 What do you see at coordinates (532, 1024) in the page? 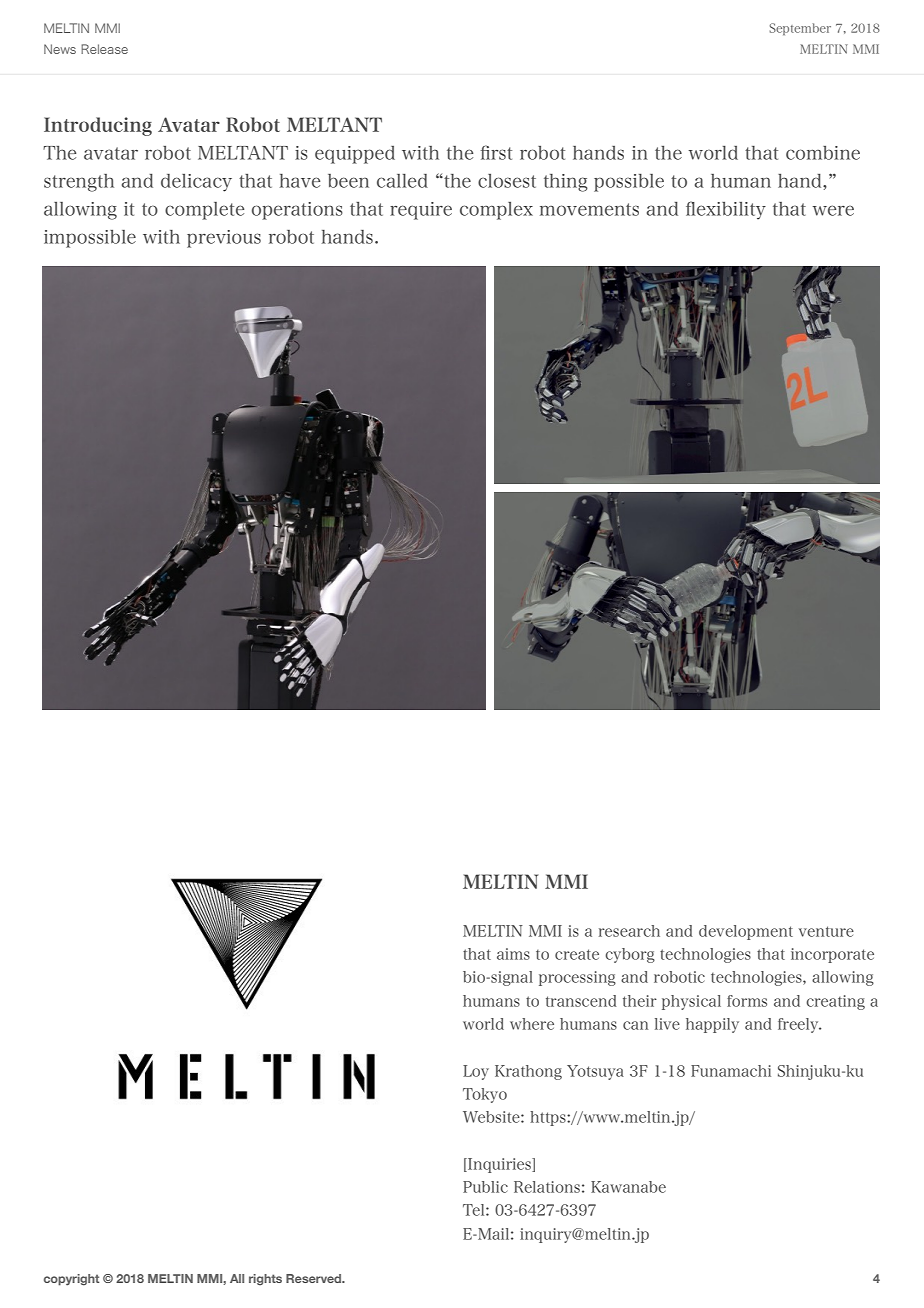
I see `where` at bounding box center [532, 1024].
